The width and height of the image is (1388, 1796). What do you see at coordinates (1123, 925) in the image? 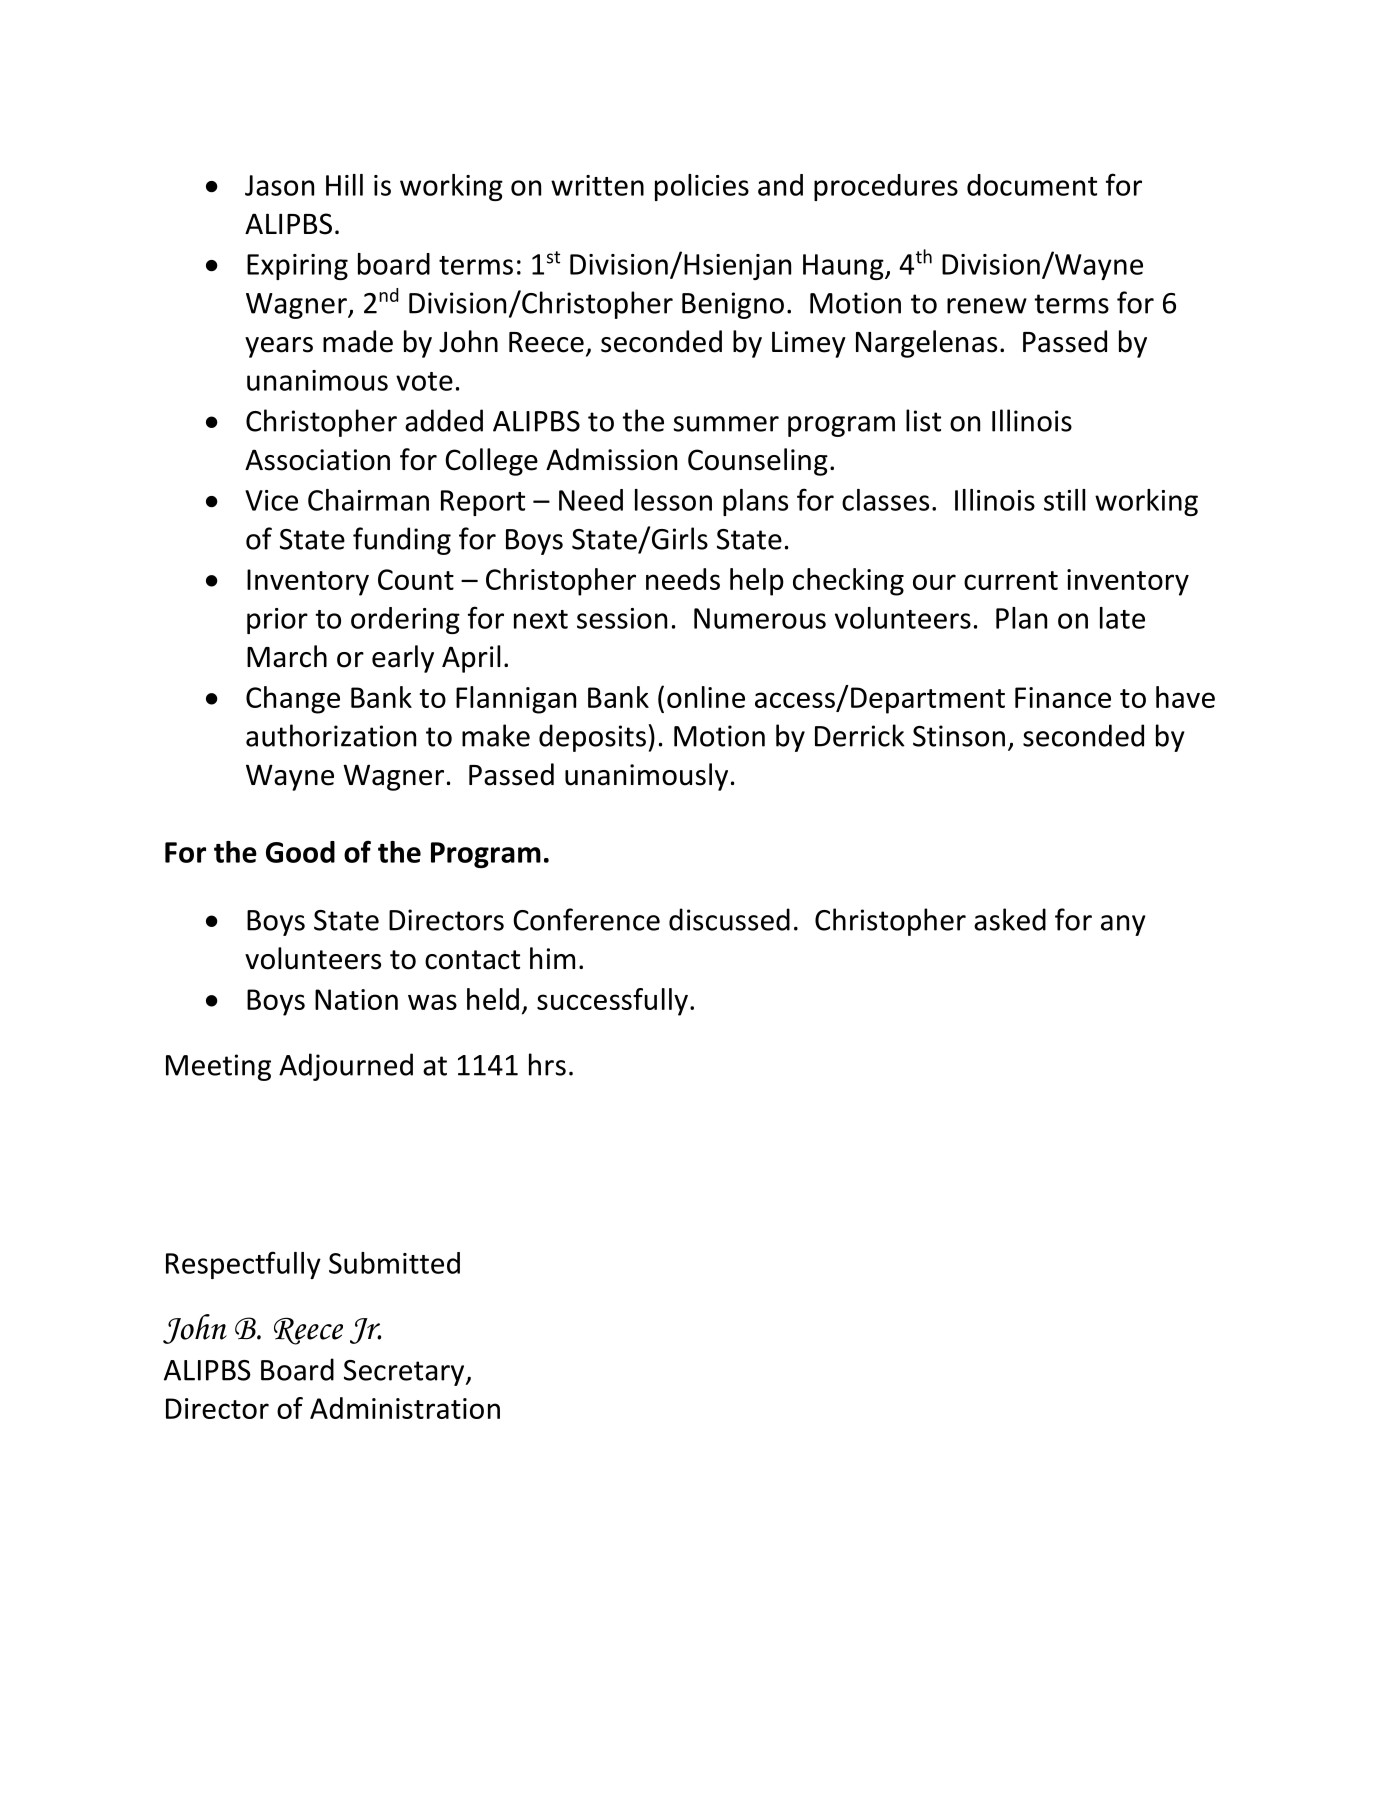
I see `any` at bounding box center [1123, 925].
